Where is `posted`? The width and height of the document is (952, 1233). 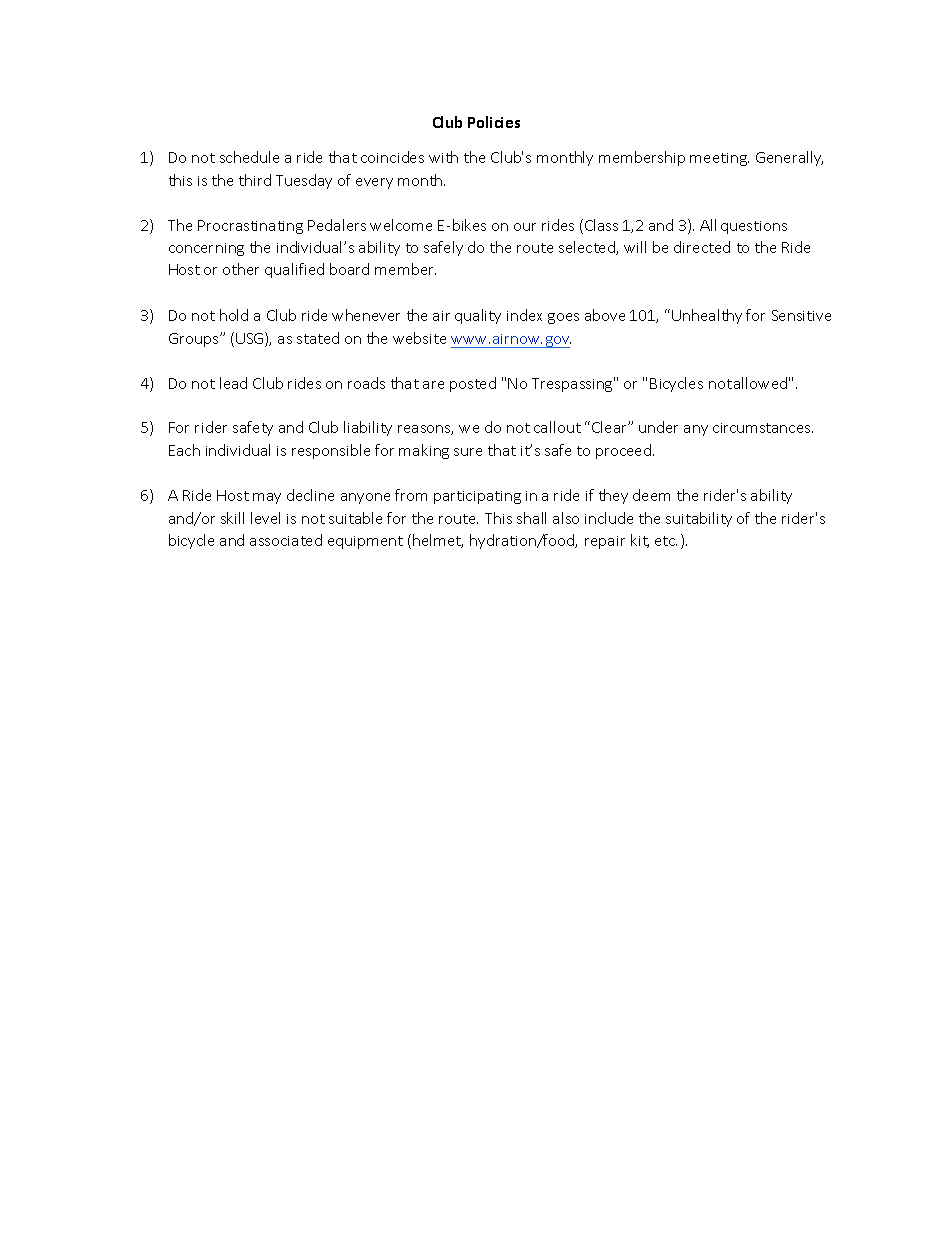 posted is located at coordinates (473, 384).
